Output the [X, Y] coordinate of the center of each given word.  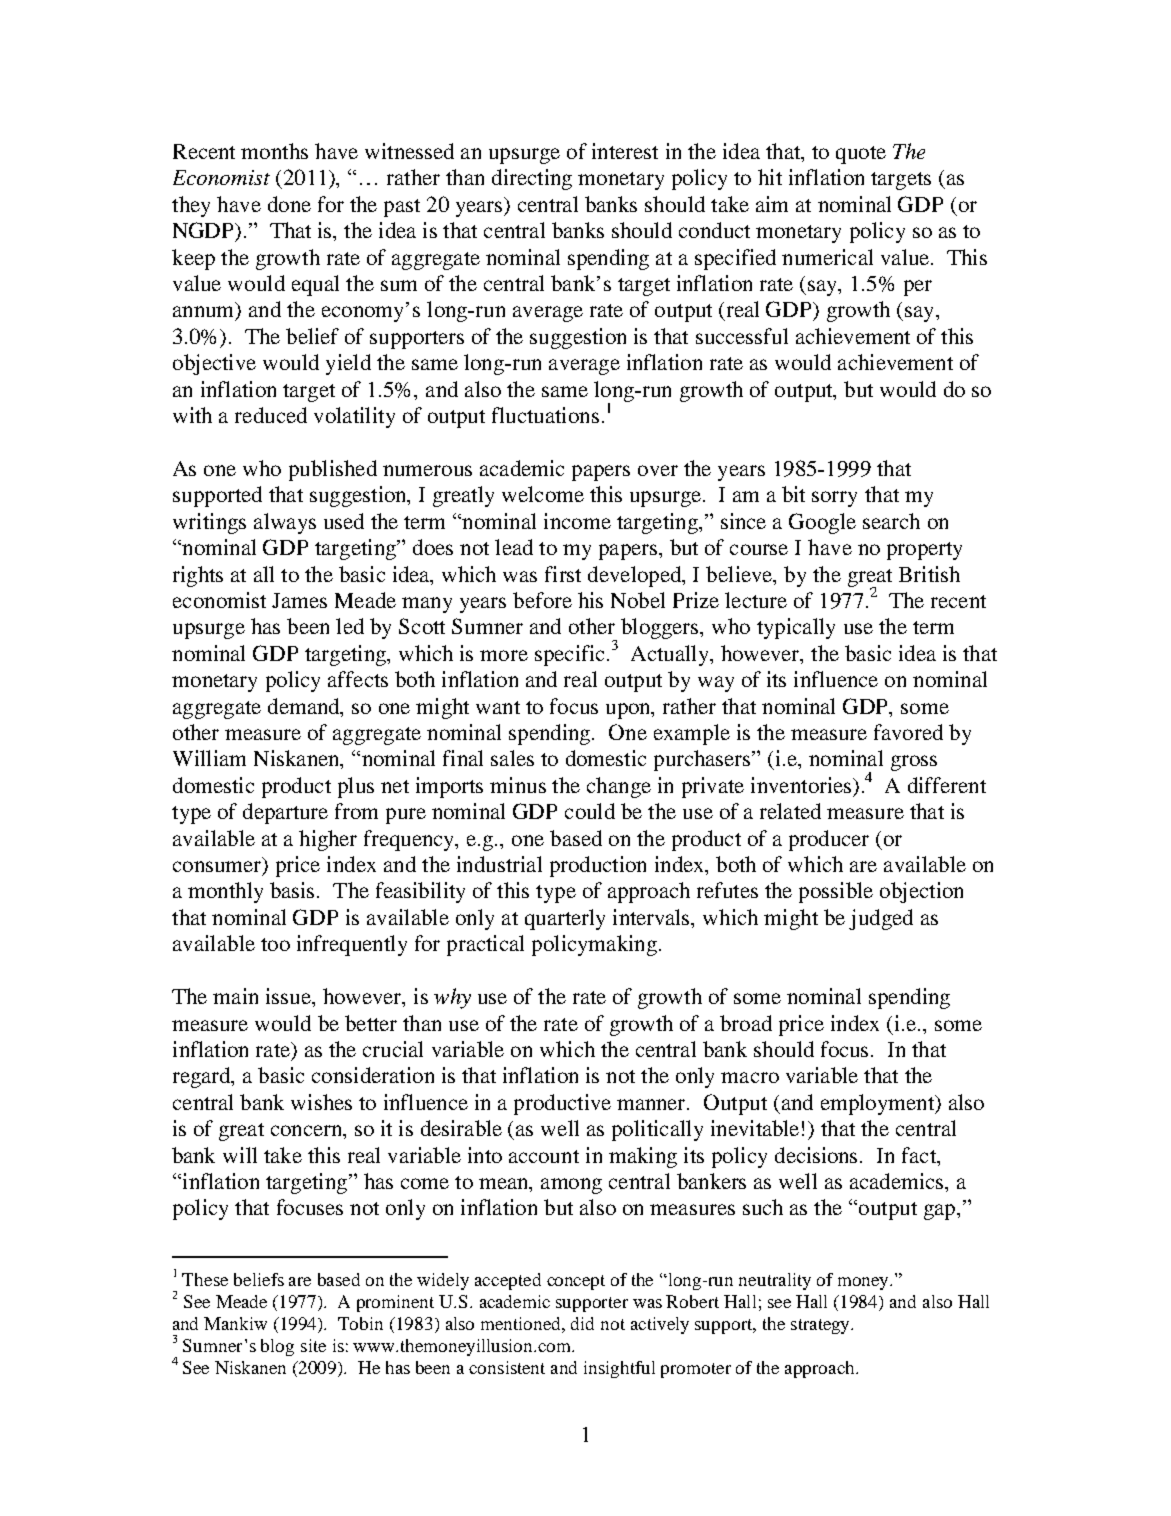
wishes [321, 1102]
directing [532, 179]
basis [294, 890]
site [313, 1345]
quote [861, 155]
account [544, 1156]
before [542, 600]
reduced [271, 415]
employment [879, 1104]
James [299, 600]
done [289, 204]
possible [836, 892]
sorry [834, 499]
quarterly [565, 919]
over [658, 470]
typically [796, 628]
